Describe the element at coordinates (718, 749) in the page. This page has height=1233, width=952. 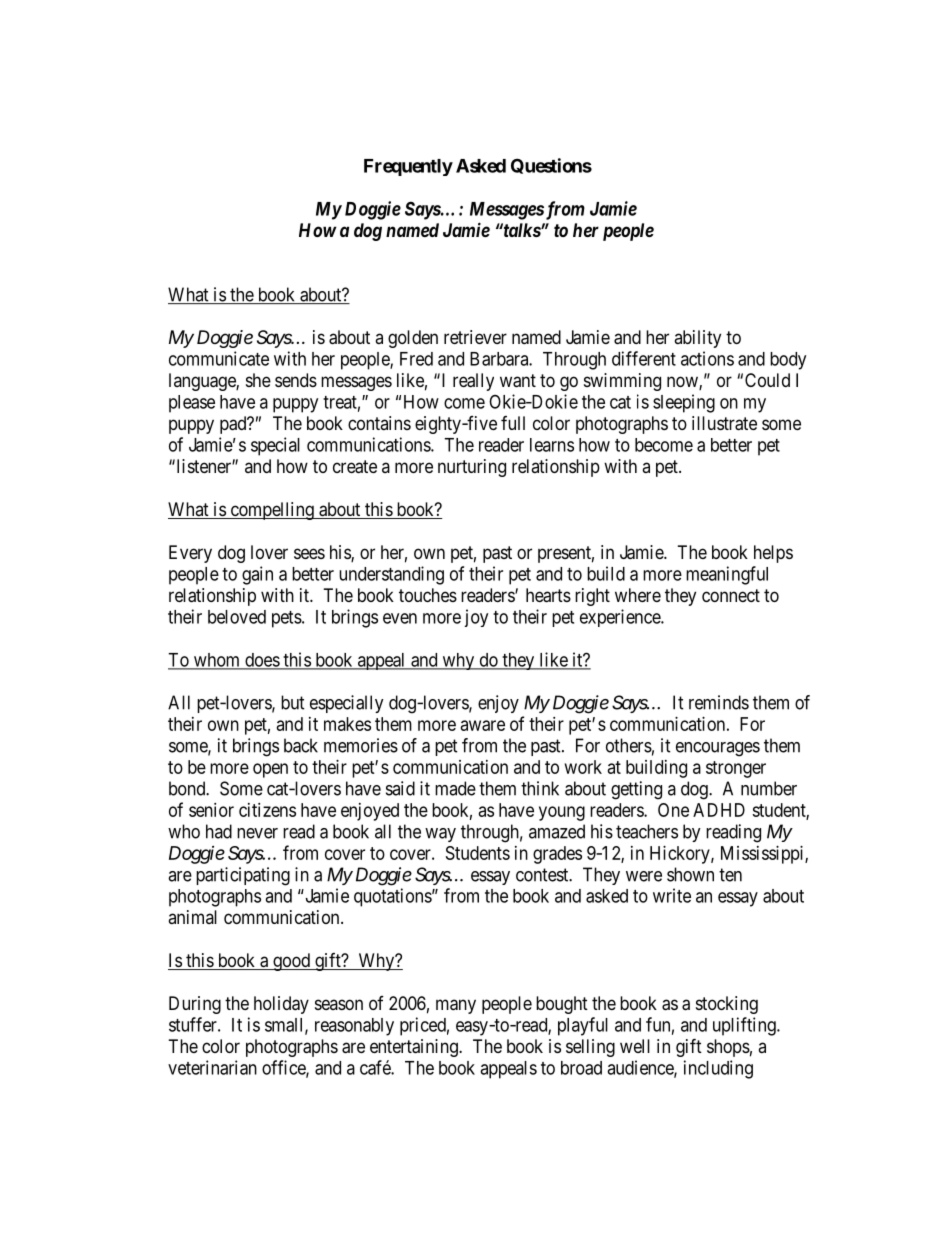
I see `encourages` at that location.
